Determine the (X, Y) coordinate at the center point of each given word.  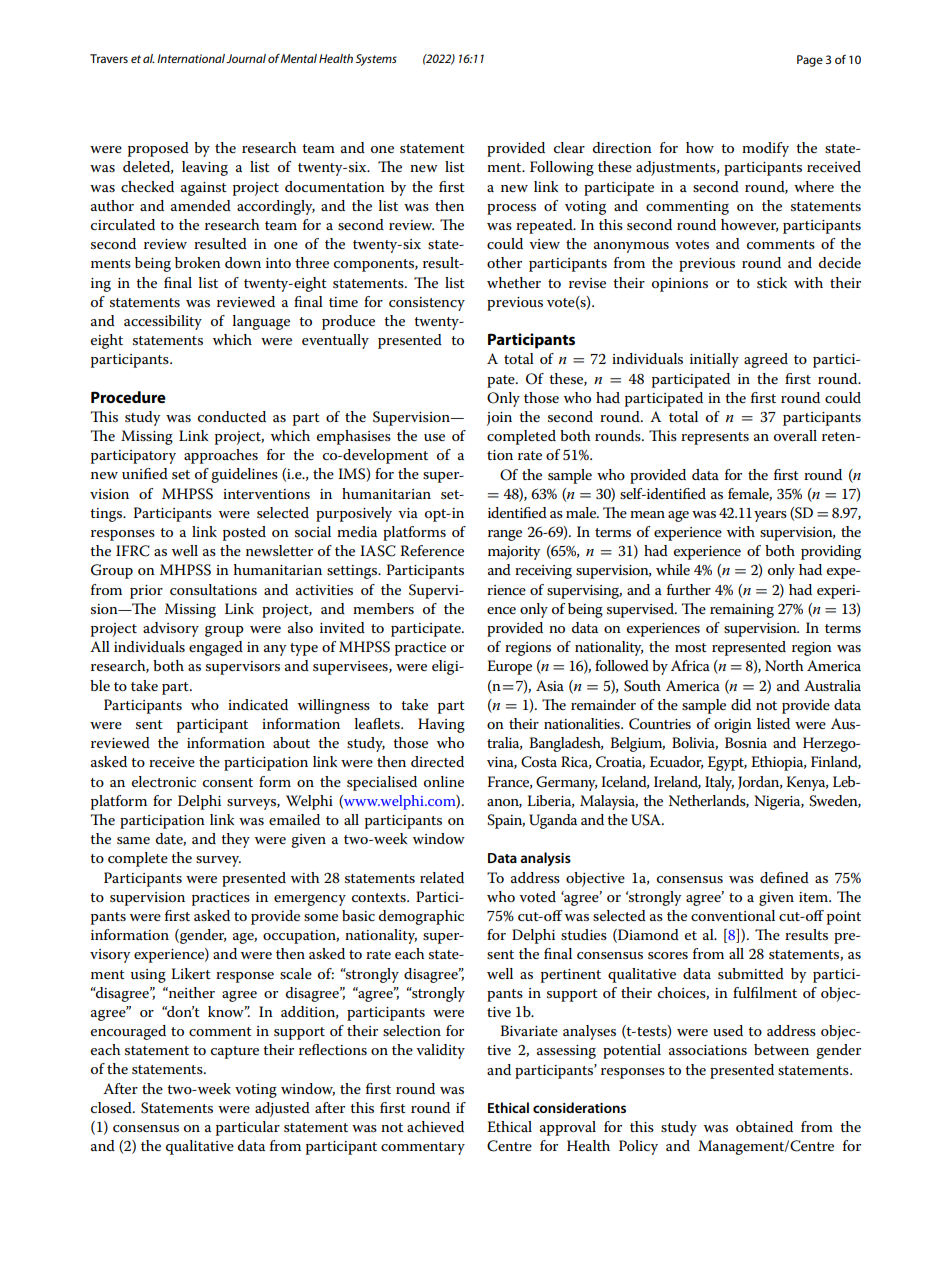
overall (795, 435)
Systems (376, 60)
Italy (719, 783)
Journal (246, 58)
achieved (435, 1126)
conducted (232, 416)
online (444, 781)
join (499, 419)
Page (810, 61)
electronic (164, 781)
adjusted (282, 1109)
